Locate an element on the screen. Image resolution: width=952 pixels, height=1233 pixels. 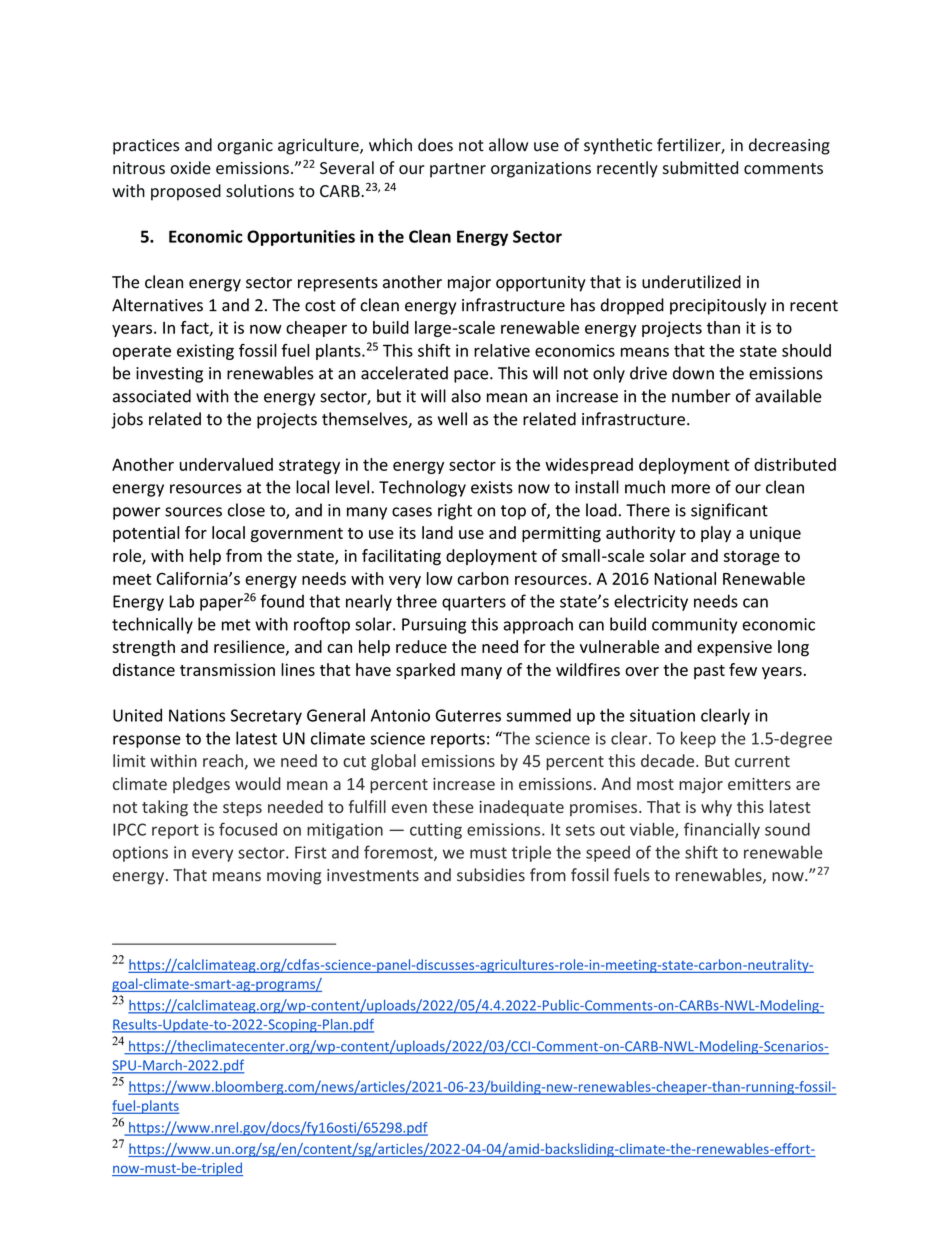
Alternatives is located at coordinates (157, 305).
